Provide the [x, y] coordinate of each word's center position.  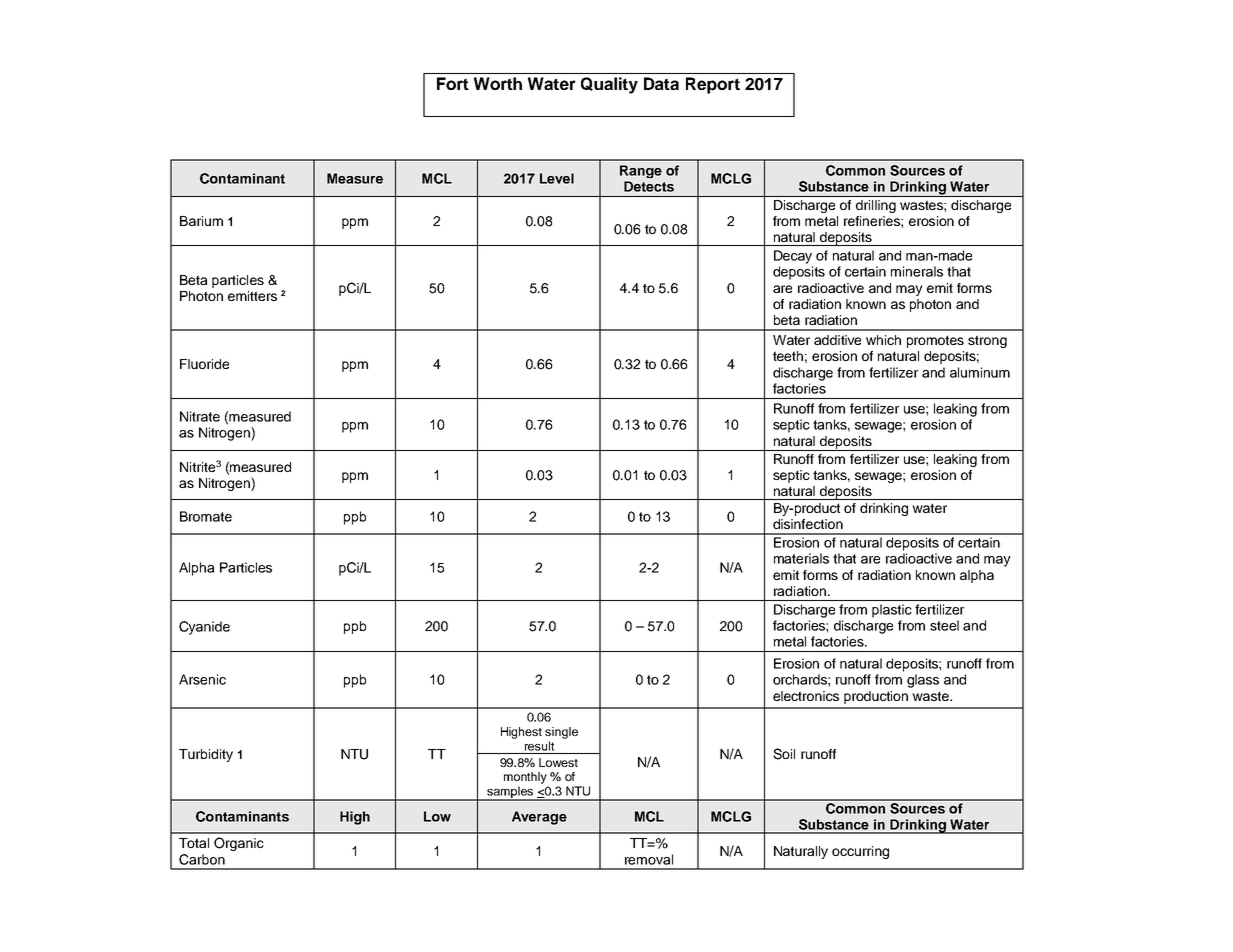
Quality [609, 85]
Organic [239, 844]
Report [713, 85]
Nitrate [200, 416]
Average [539, 818]
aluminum [980, 372]
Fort [453, 83]
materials [801, 558]
